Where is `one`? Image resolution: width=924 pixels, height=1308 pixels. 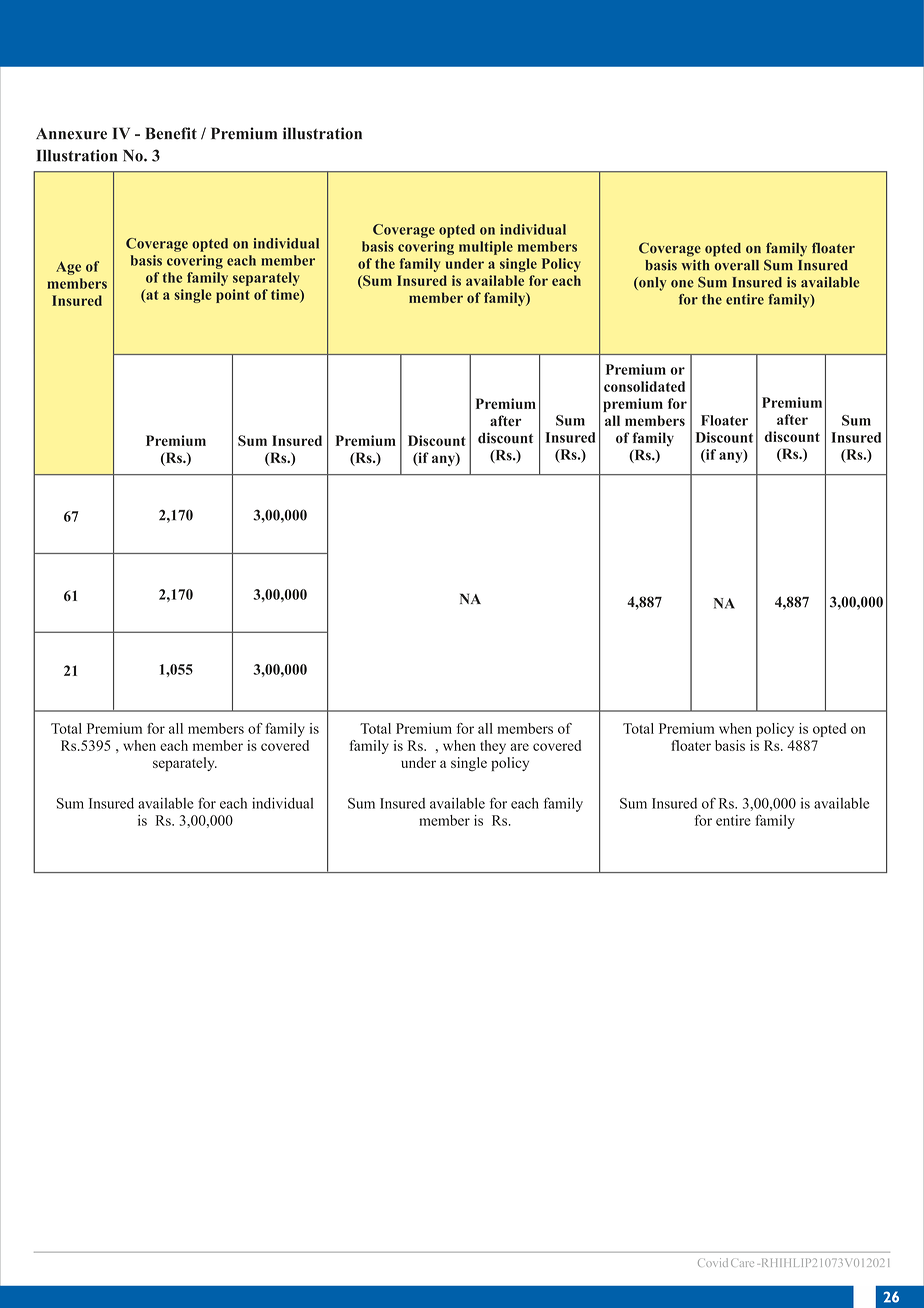
one is located at coordinates (682, 284).
